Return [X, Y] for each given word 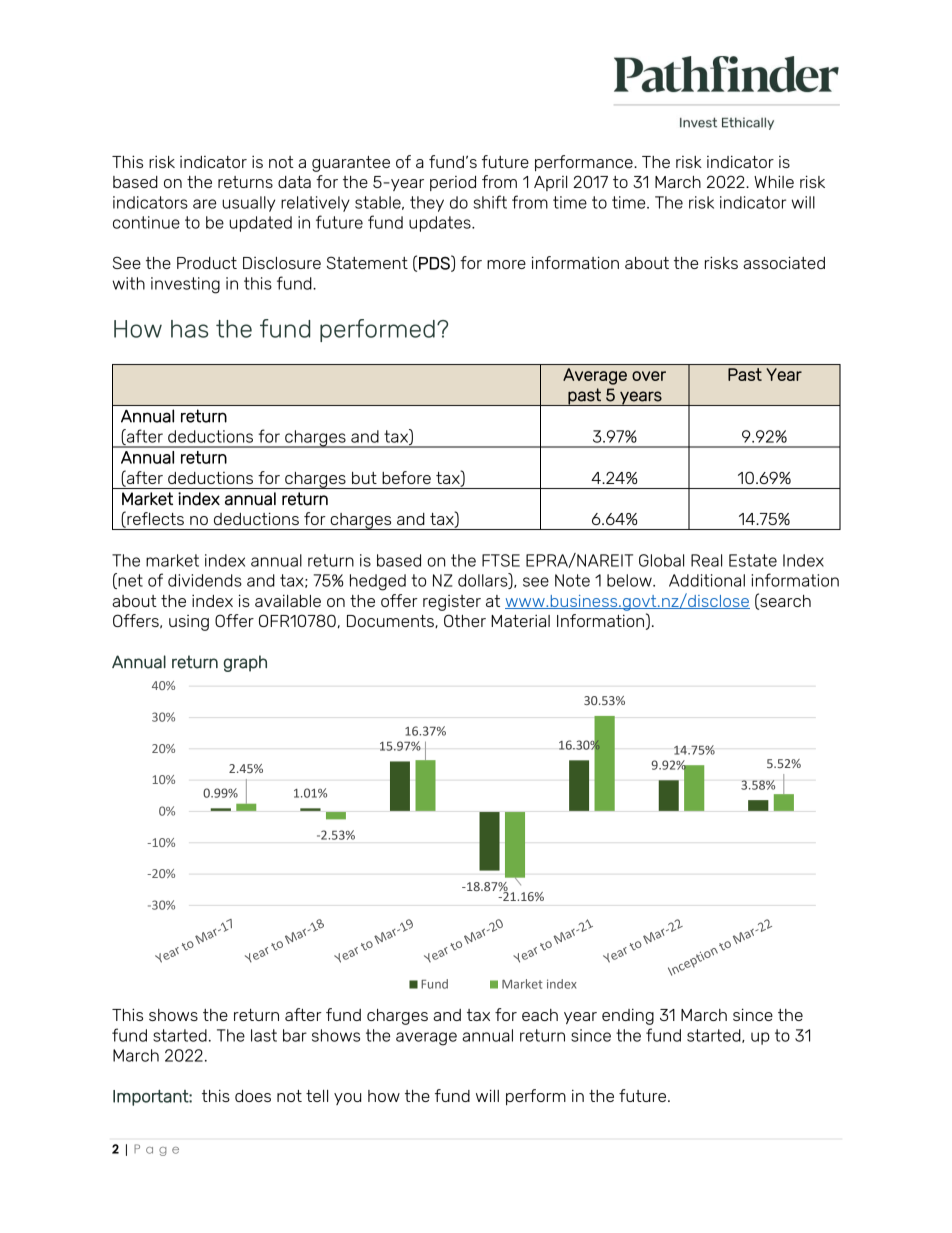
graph [245, 663]
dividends [205, 580]
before [406, 477]
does [253, 1096]
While [774, 181]
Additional [707, 580]
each [540, 1015]
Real [706, 560]
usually [248, 204]
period [453, 183]
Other [465, 620]
